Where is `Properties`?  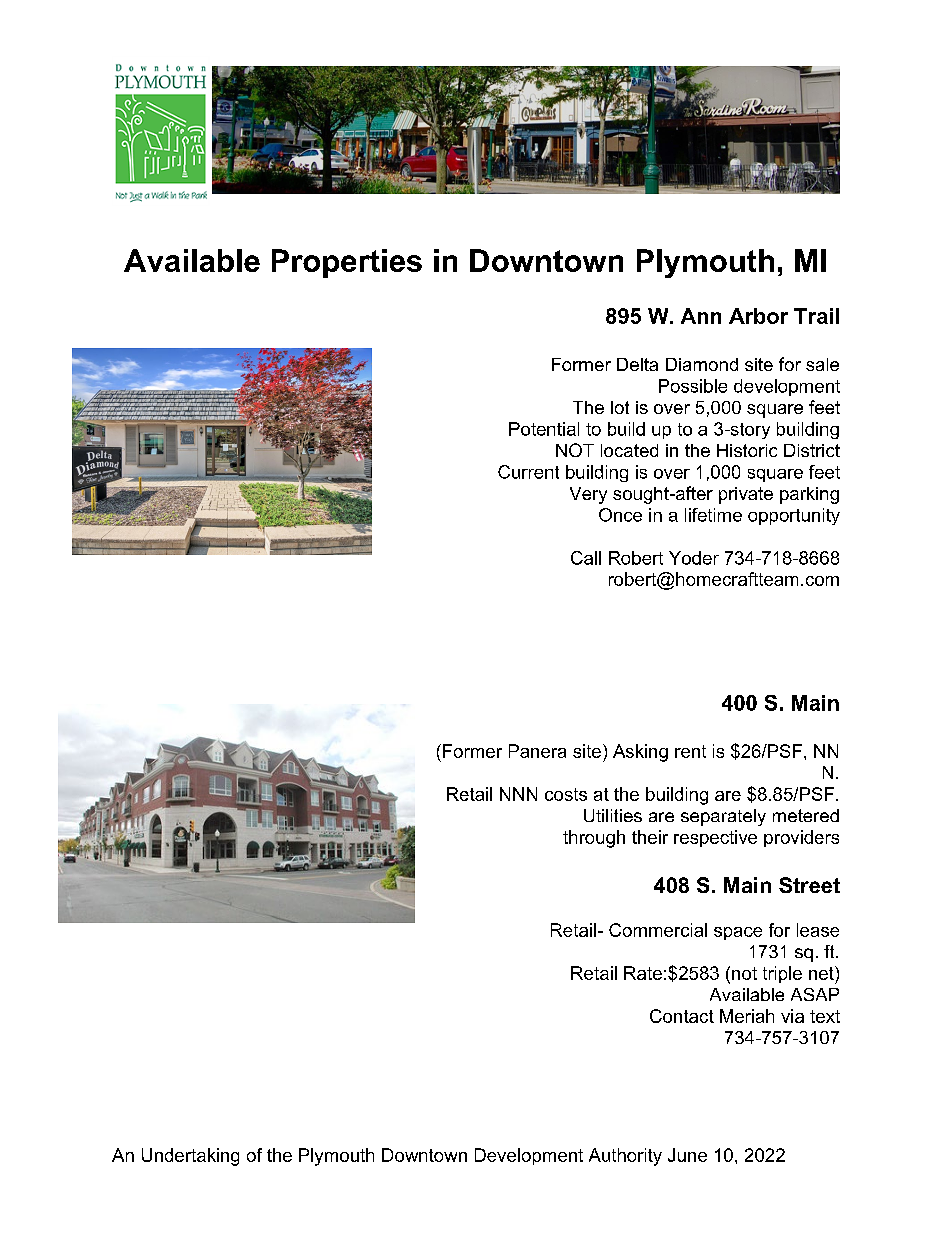
Properties is located at coordinates (347, 263).
